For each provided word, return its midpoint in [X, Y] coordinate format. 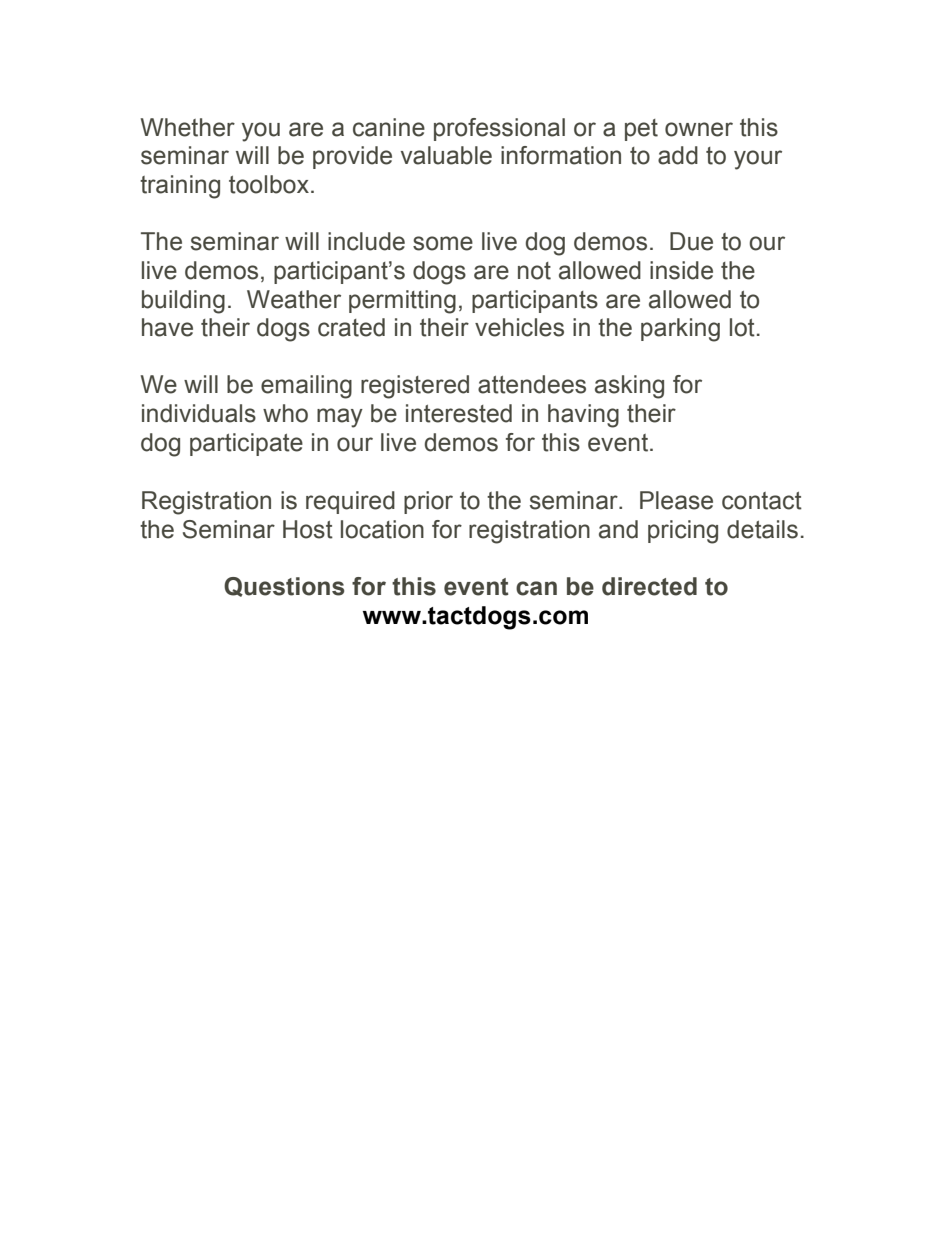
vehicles [519, 327]
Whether [188, 127]
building [183, 302]
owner [699, 129]
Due [691, 241]
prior [428, 502]
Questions [284, 587]
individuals [199, 413]
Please [676, 500]
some [443, 243]
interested [459, 413]
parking [680, 330]
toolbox [269, 184]
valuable [446, 155]
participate [246, 444]
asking [629, 387]
